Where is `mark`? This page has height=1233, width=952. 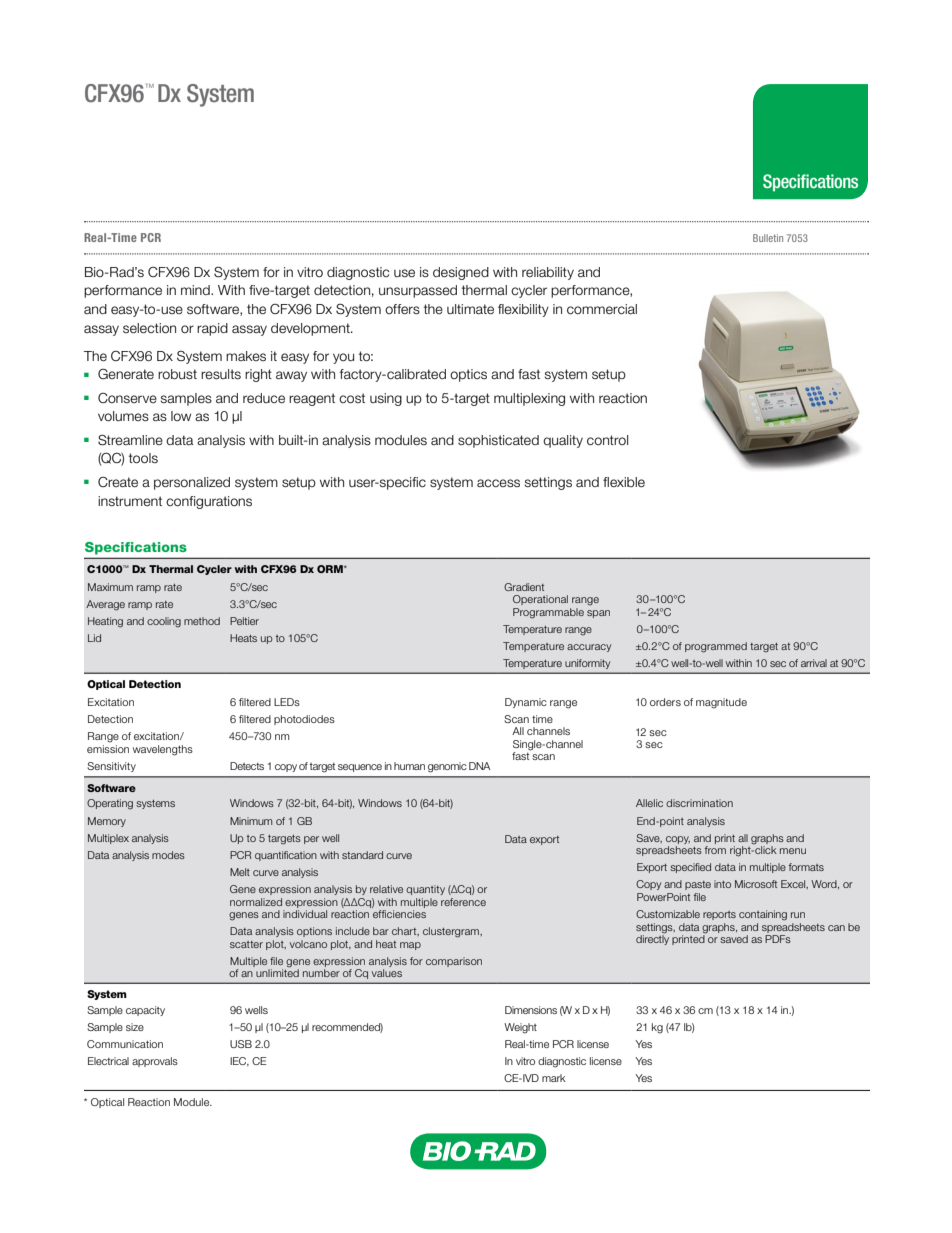 mark is located at coordinates (554, 1078).
